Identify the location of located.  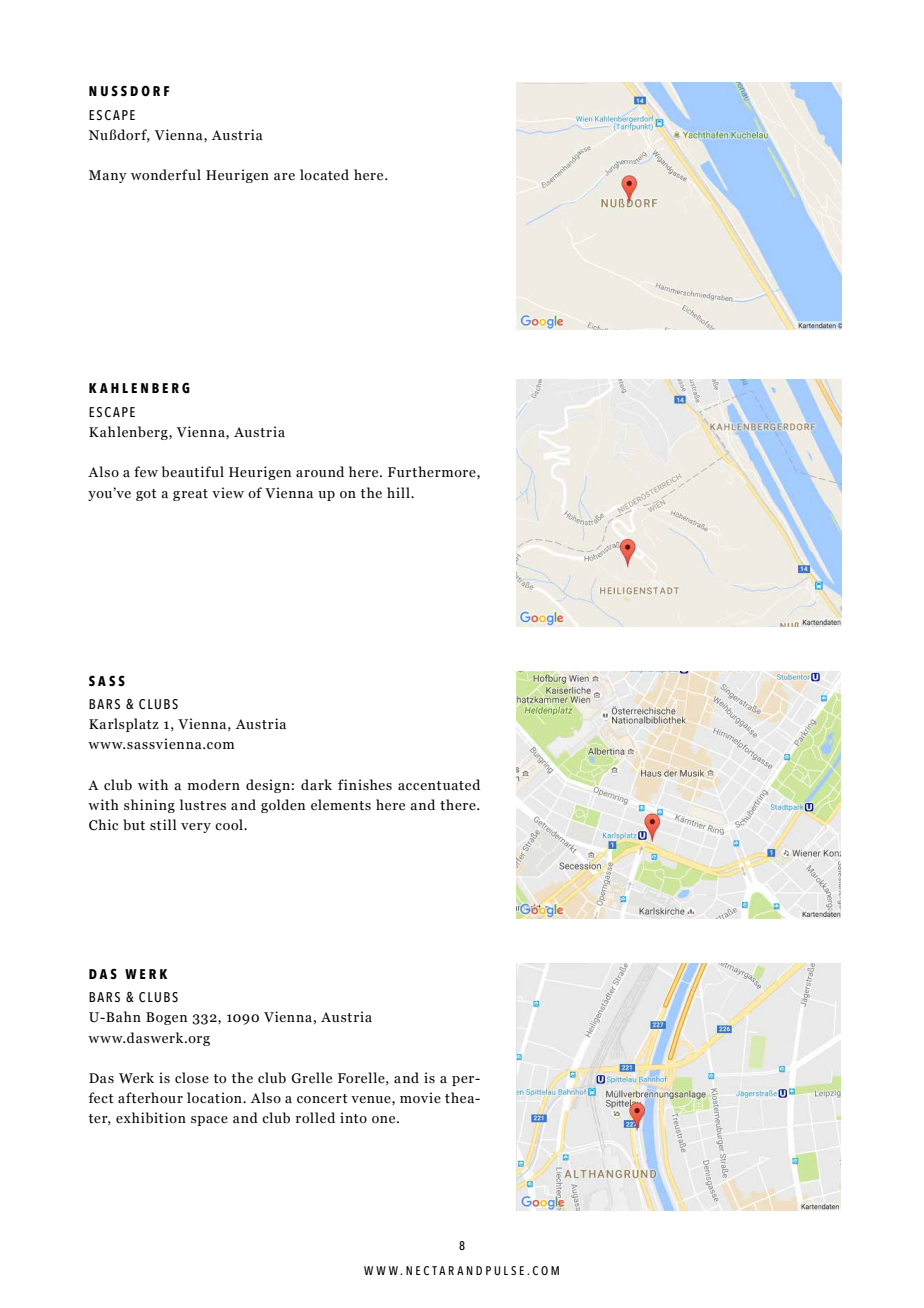
(324, 175).
